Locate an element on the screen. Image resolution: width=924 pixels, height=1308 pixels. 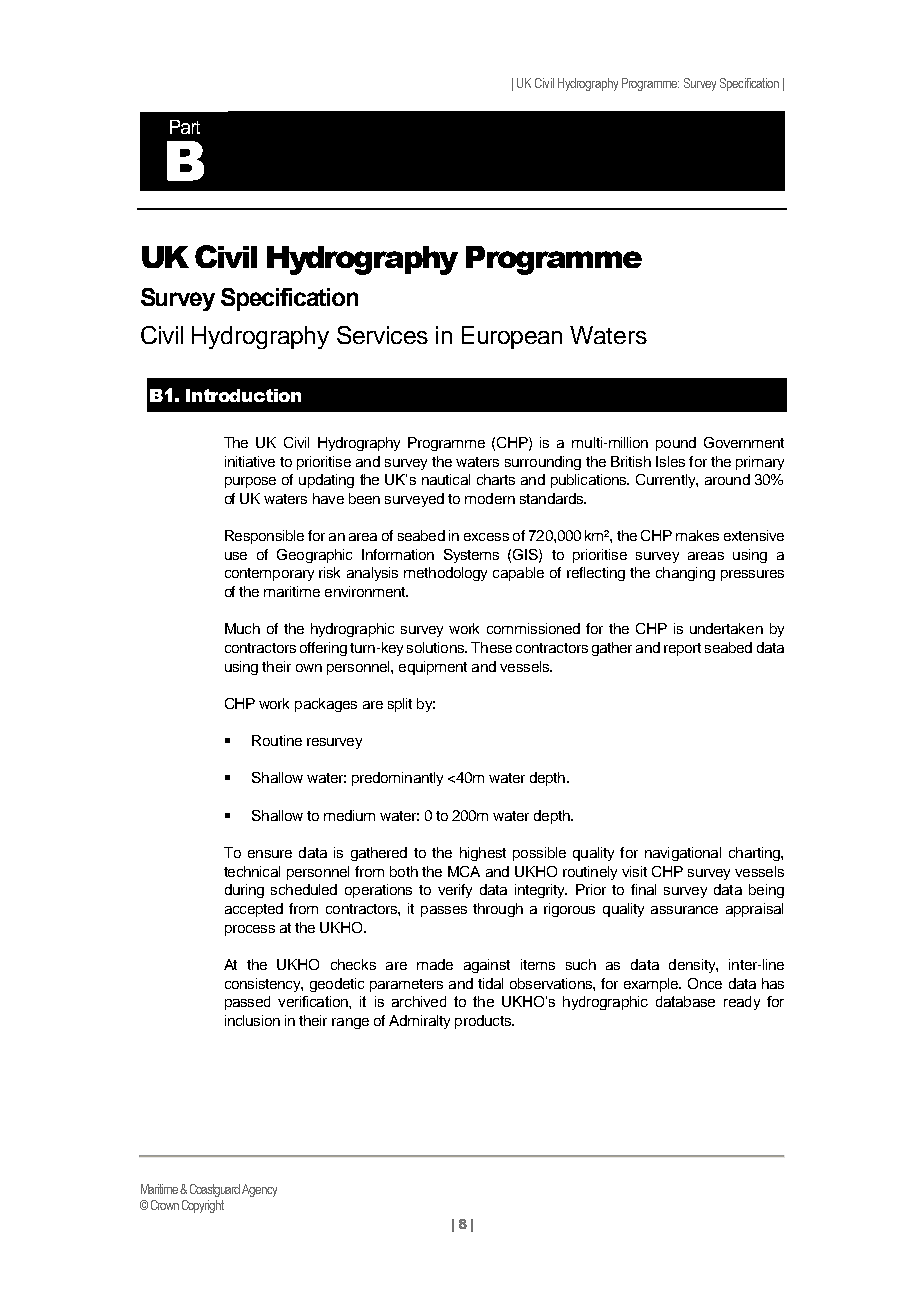
Introduction is located at coordinates (243, 395).
